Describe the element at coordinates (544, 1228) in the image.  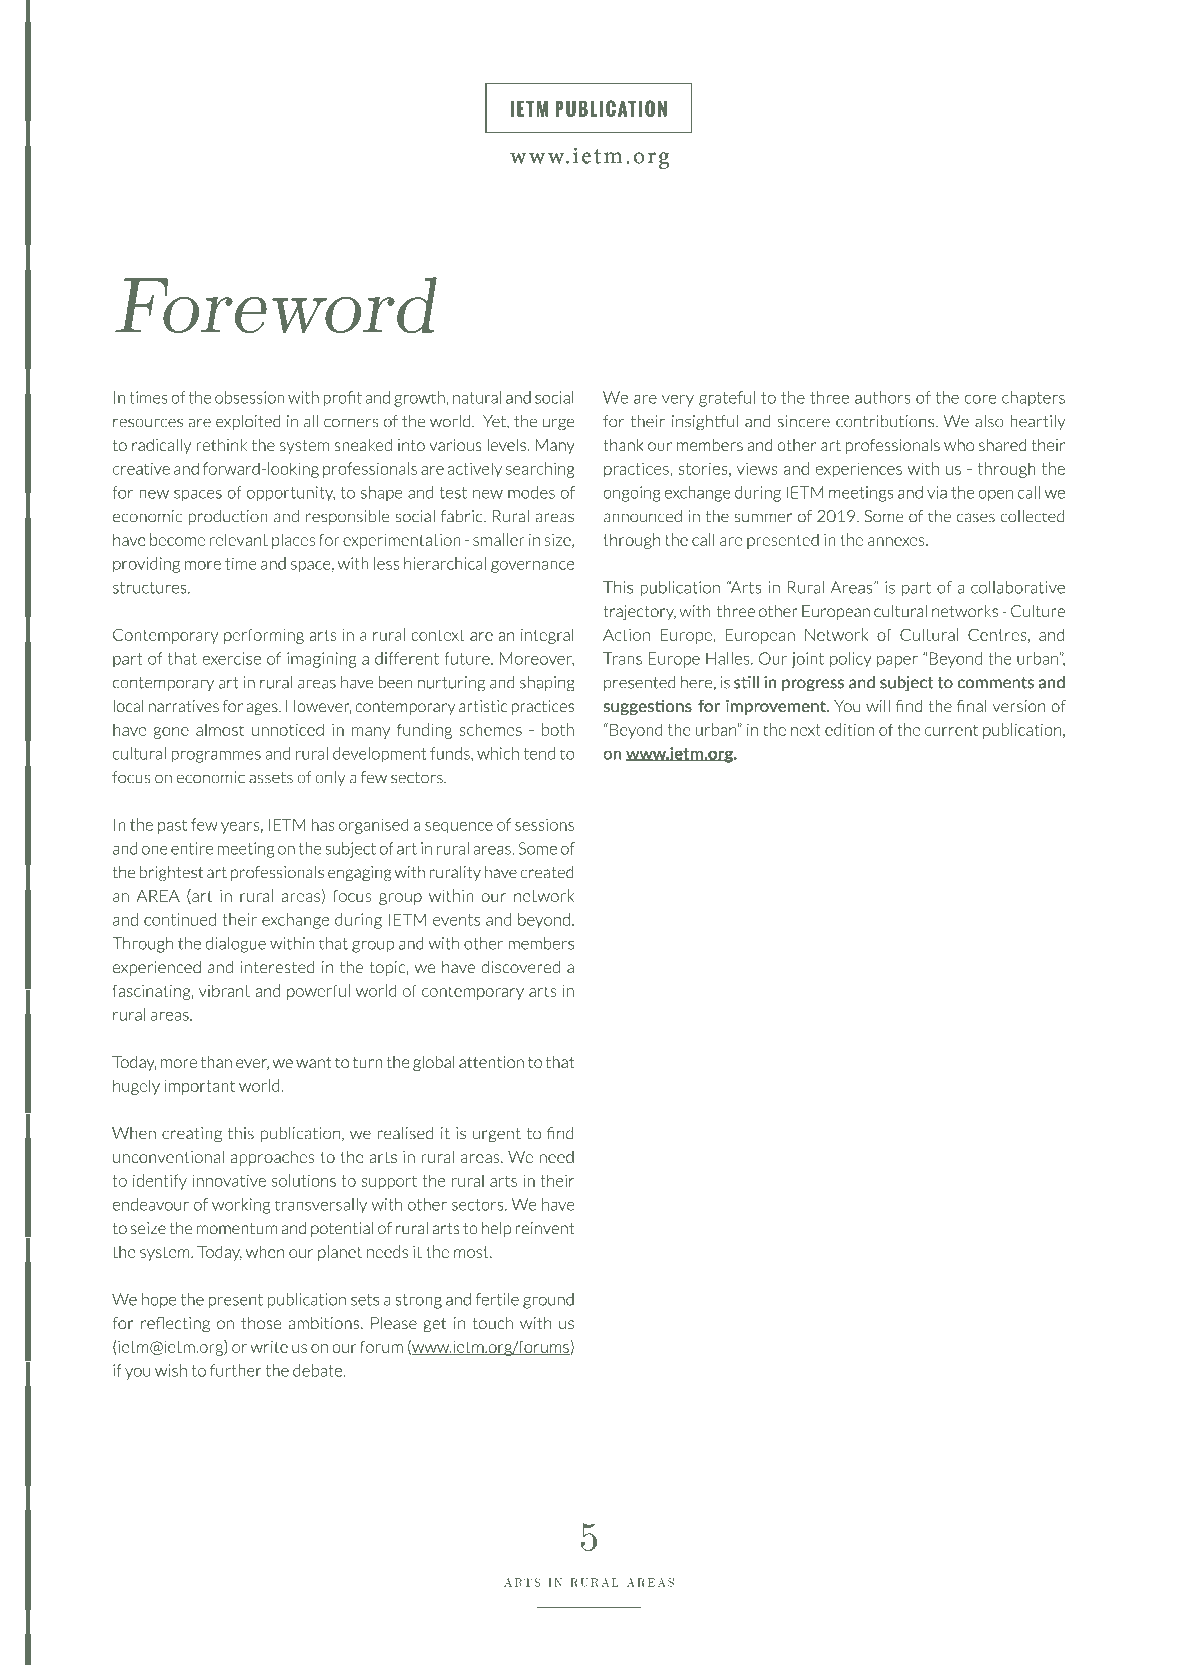
I see `reinvent` at that location.
